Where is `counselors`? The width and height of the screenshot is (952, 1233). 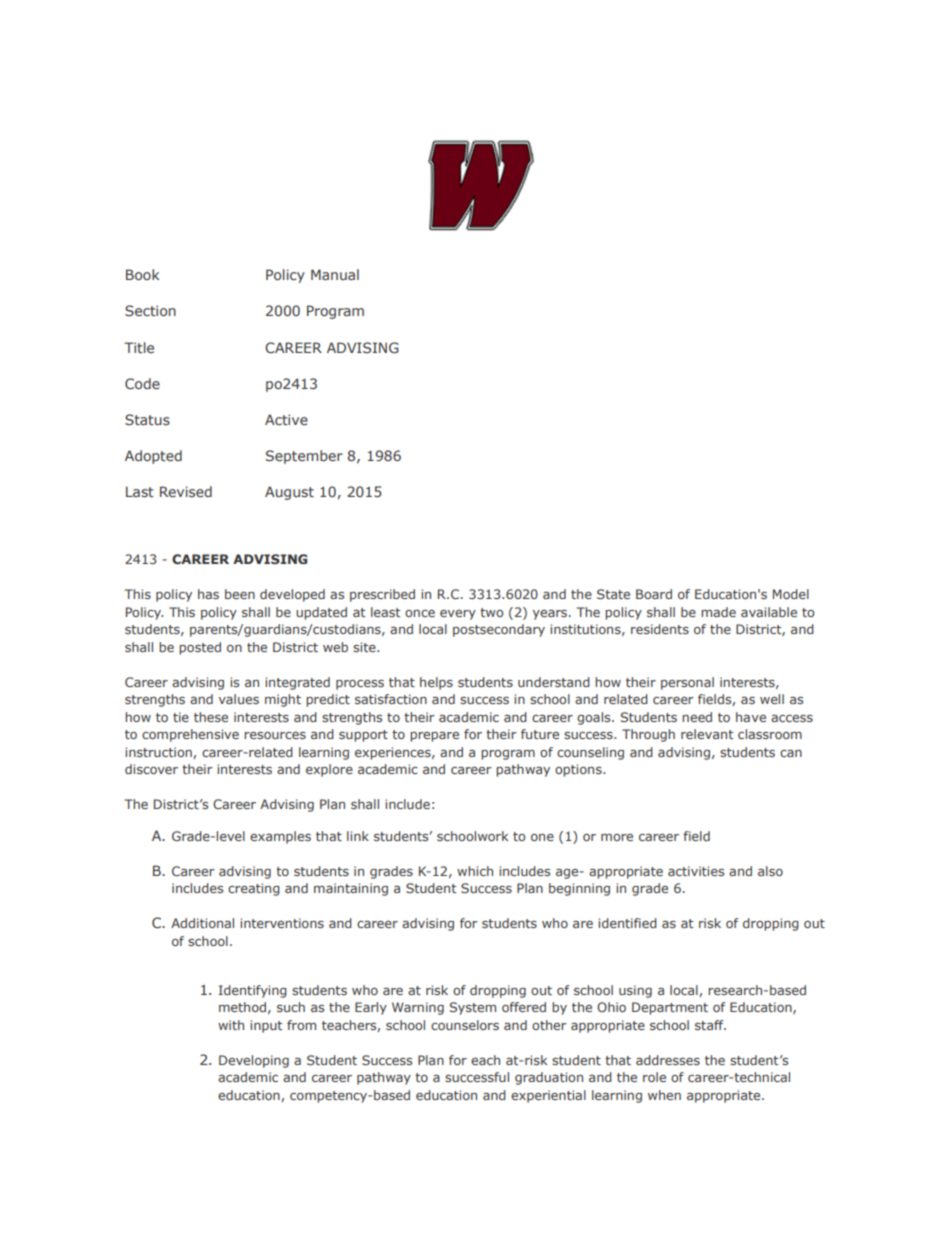
counselors is located at coordinates (465, 1025).
